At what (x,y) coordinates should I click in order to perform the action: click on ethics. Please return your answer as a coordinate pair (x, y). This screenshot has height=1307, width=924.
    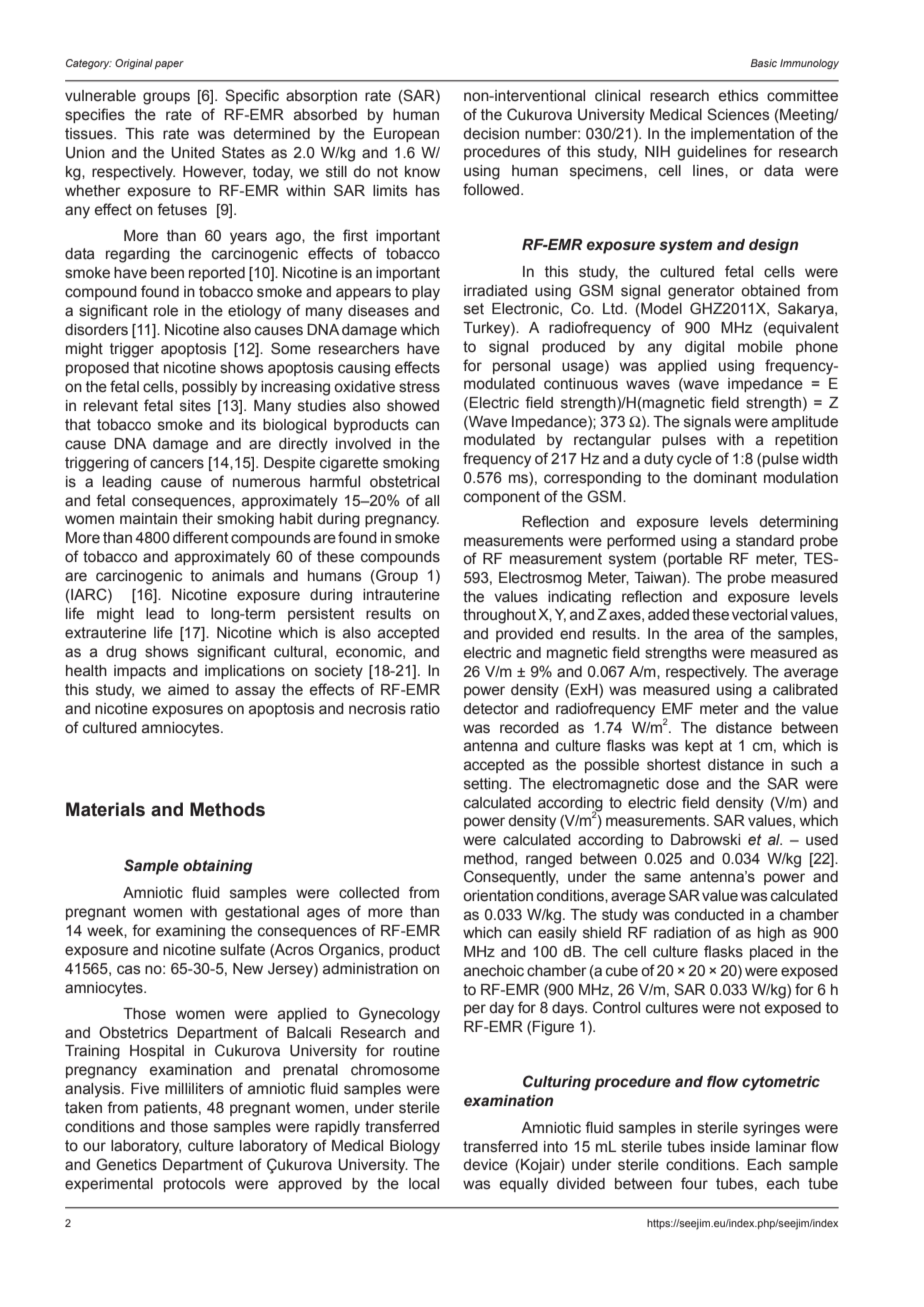
    Looking at the image, I should click on (739, 96).
